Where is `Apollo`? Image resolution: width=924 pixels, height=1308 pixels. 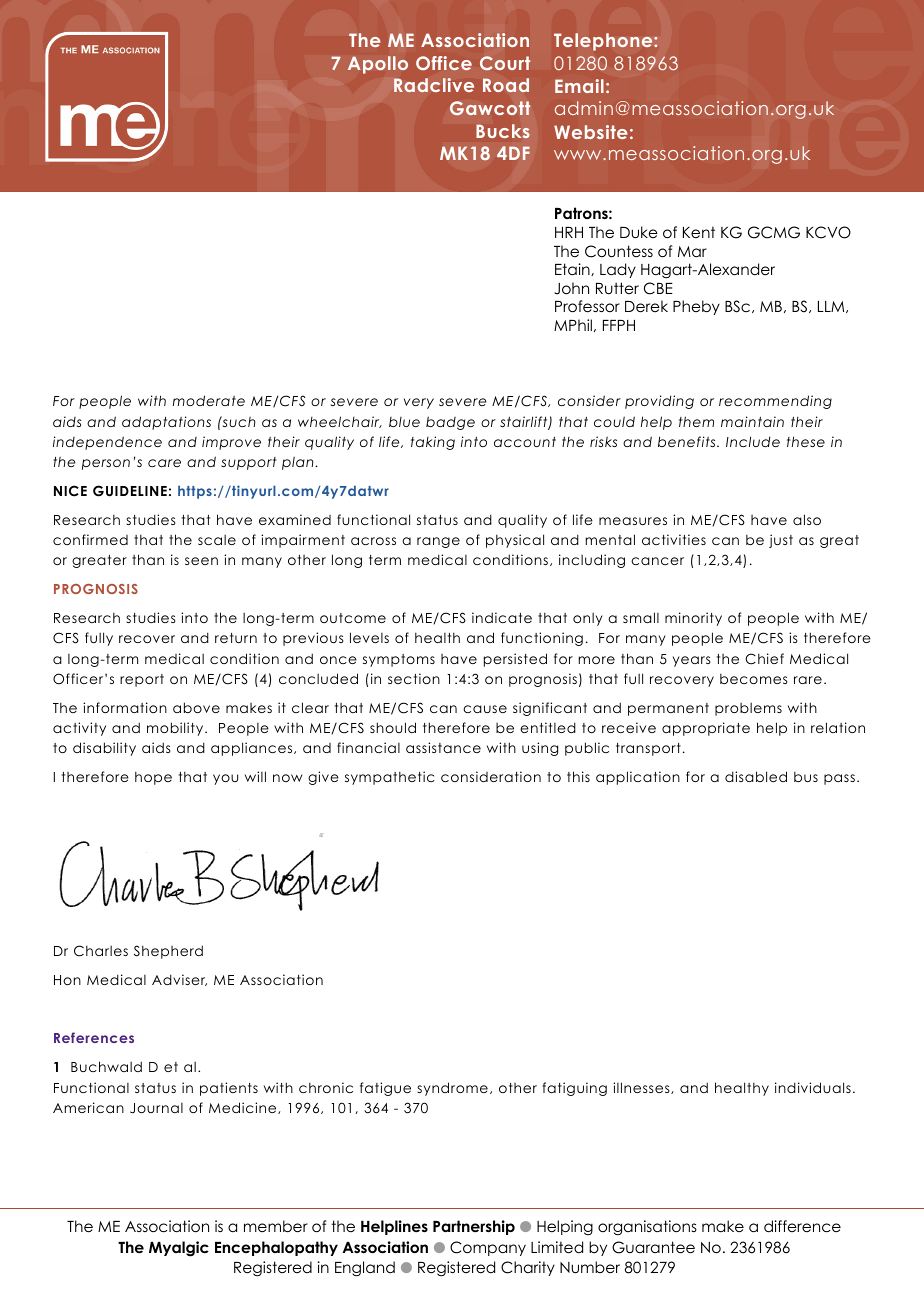 Apollo is located at coordinates (378, 65).
